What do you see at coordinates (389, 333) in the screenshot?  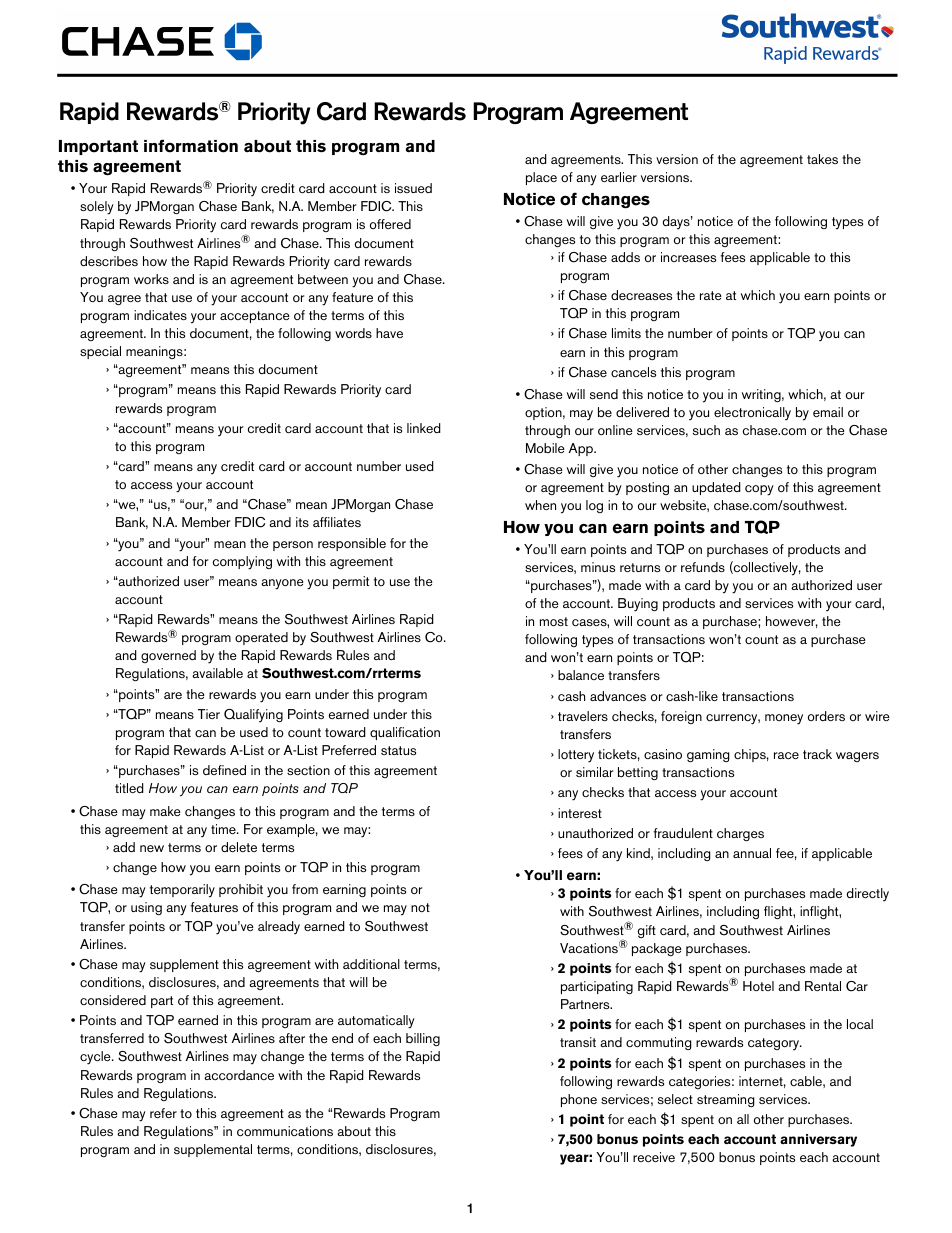 I see `have` at bounding box center [389, 333].
